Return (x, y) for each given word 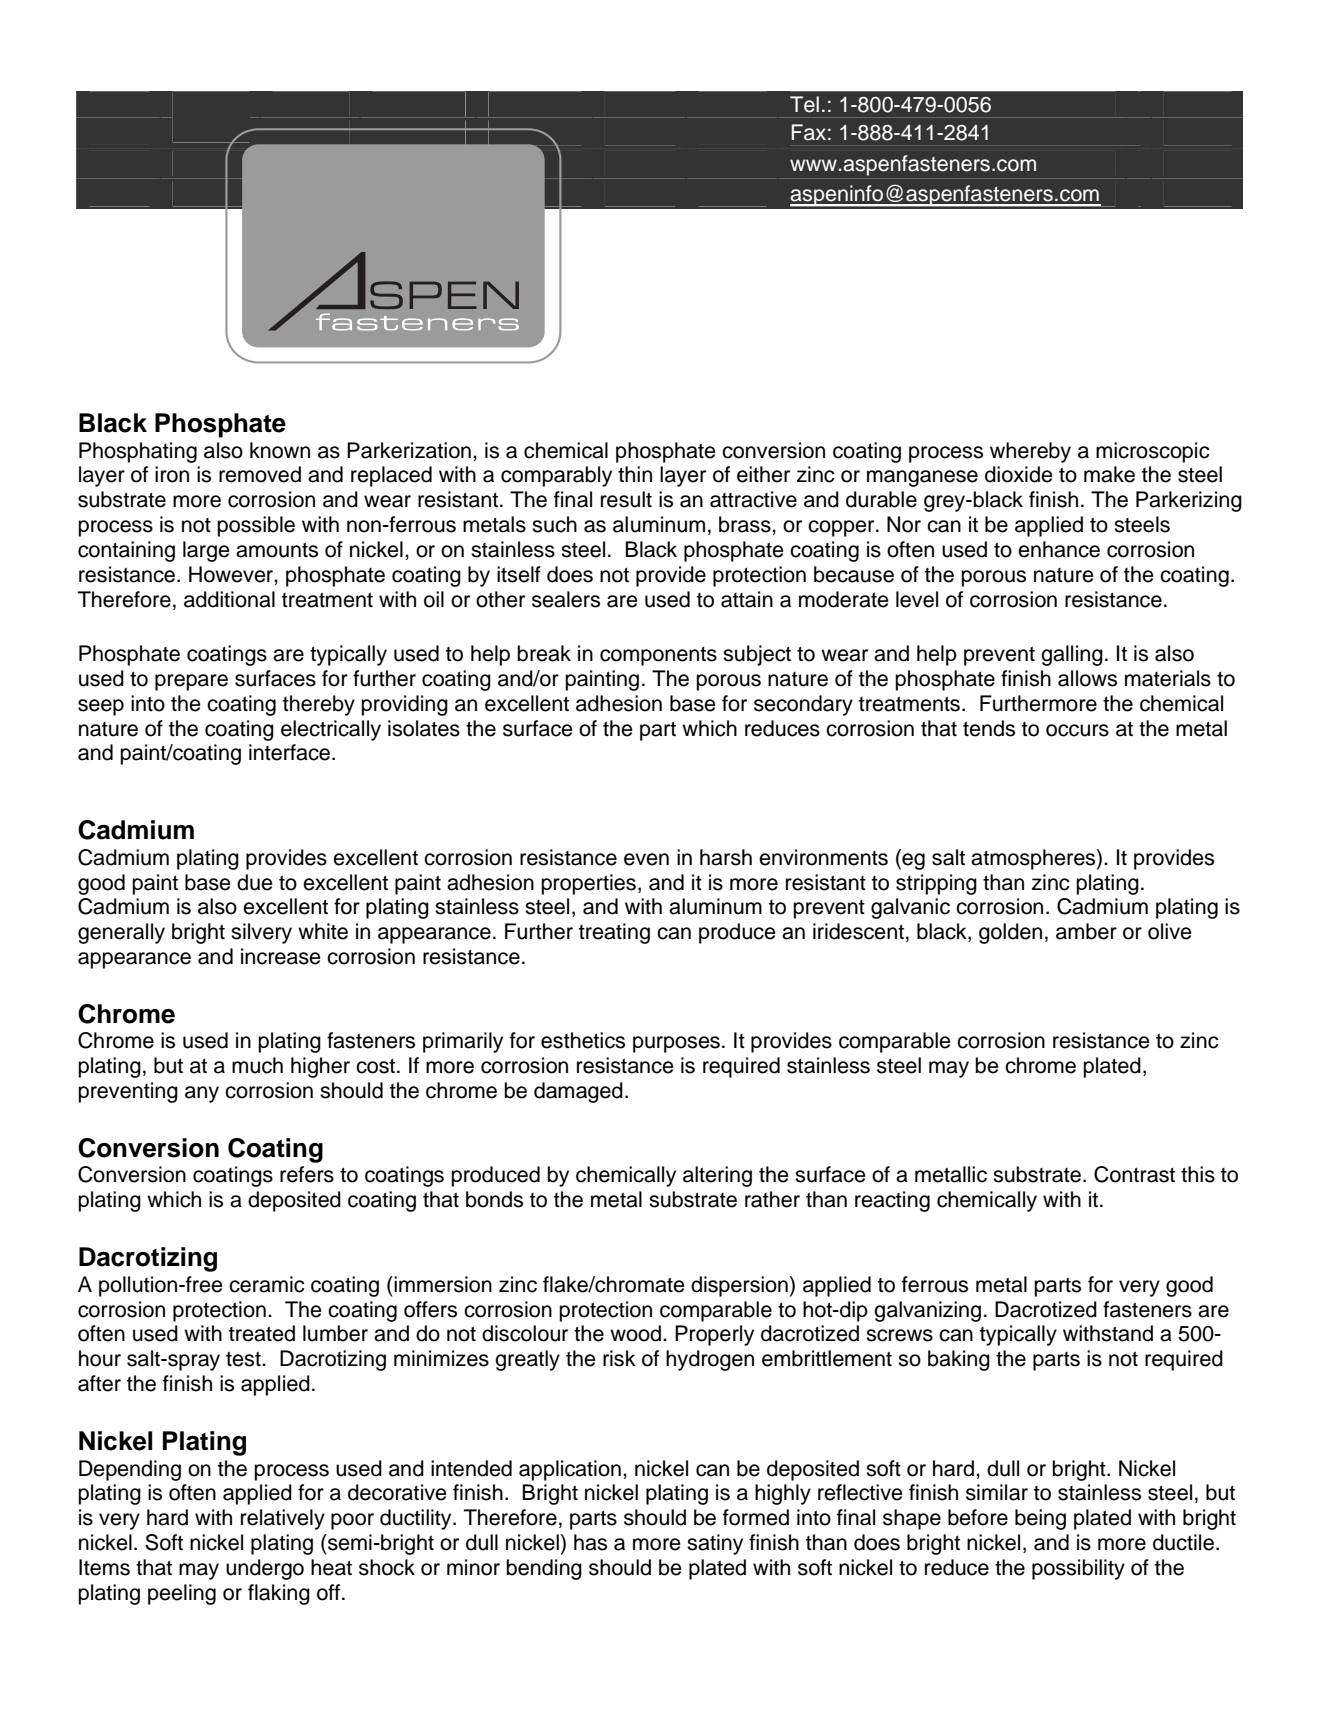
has (590, 1542)
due (255, 882)
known (280, 450)
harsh (726, 857)
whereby (1030, 452)
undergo (265, 1569)
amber (1086, 931)
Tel (804, 104)
